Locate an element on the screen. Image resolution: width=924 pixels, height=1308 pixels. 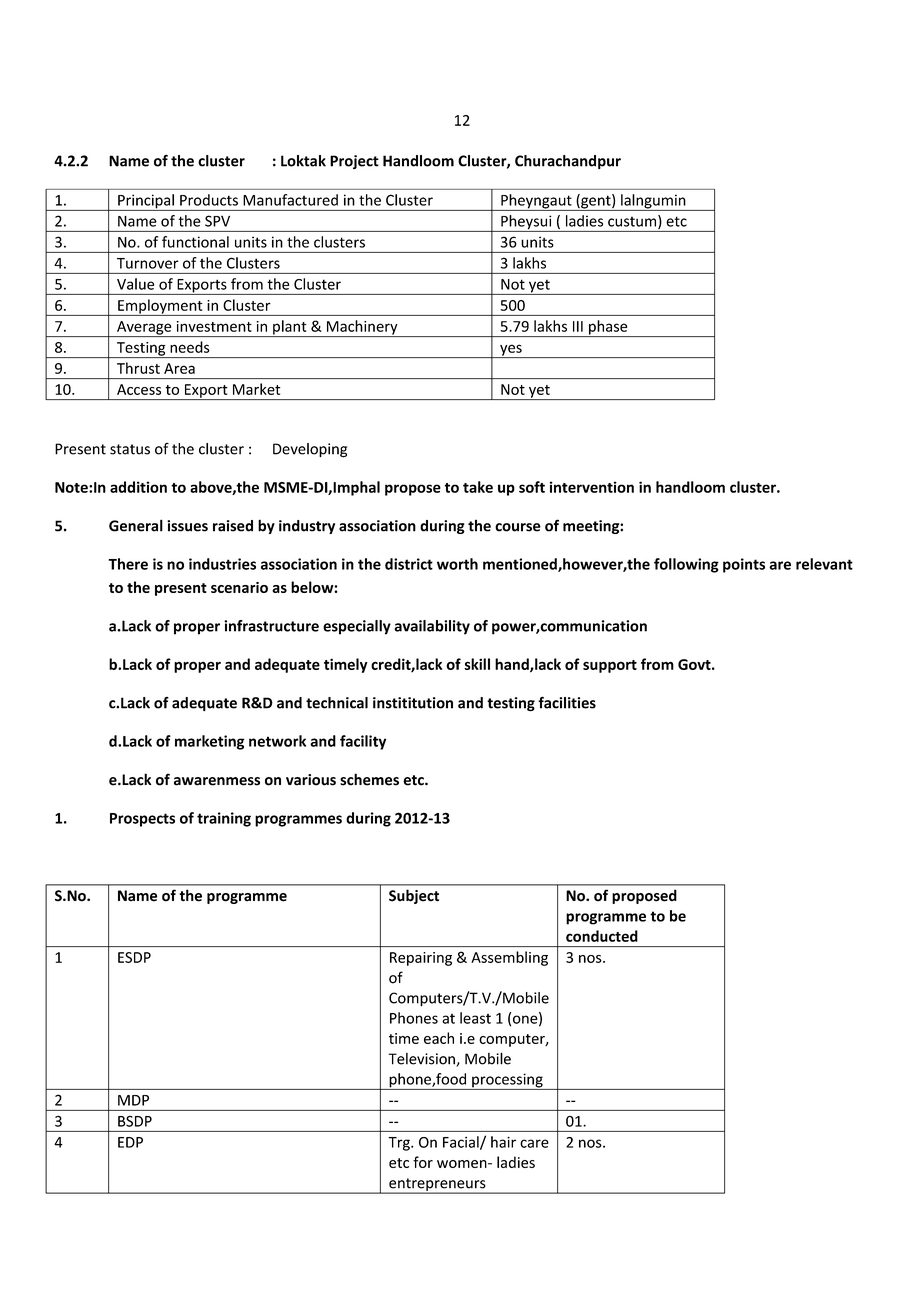
Project is located at coordinates (354, 162).
